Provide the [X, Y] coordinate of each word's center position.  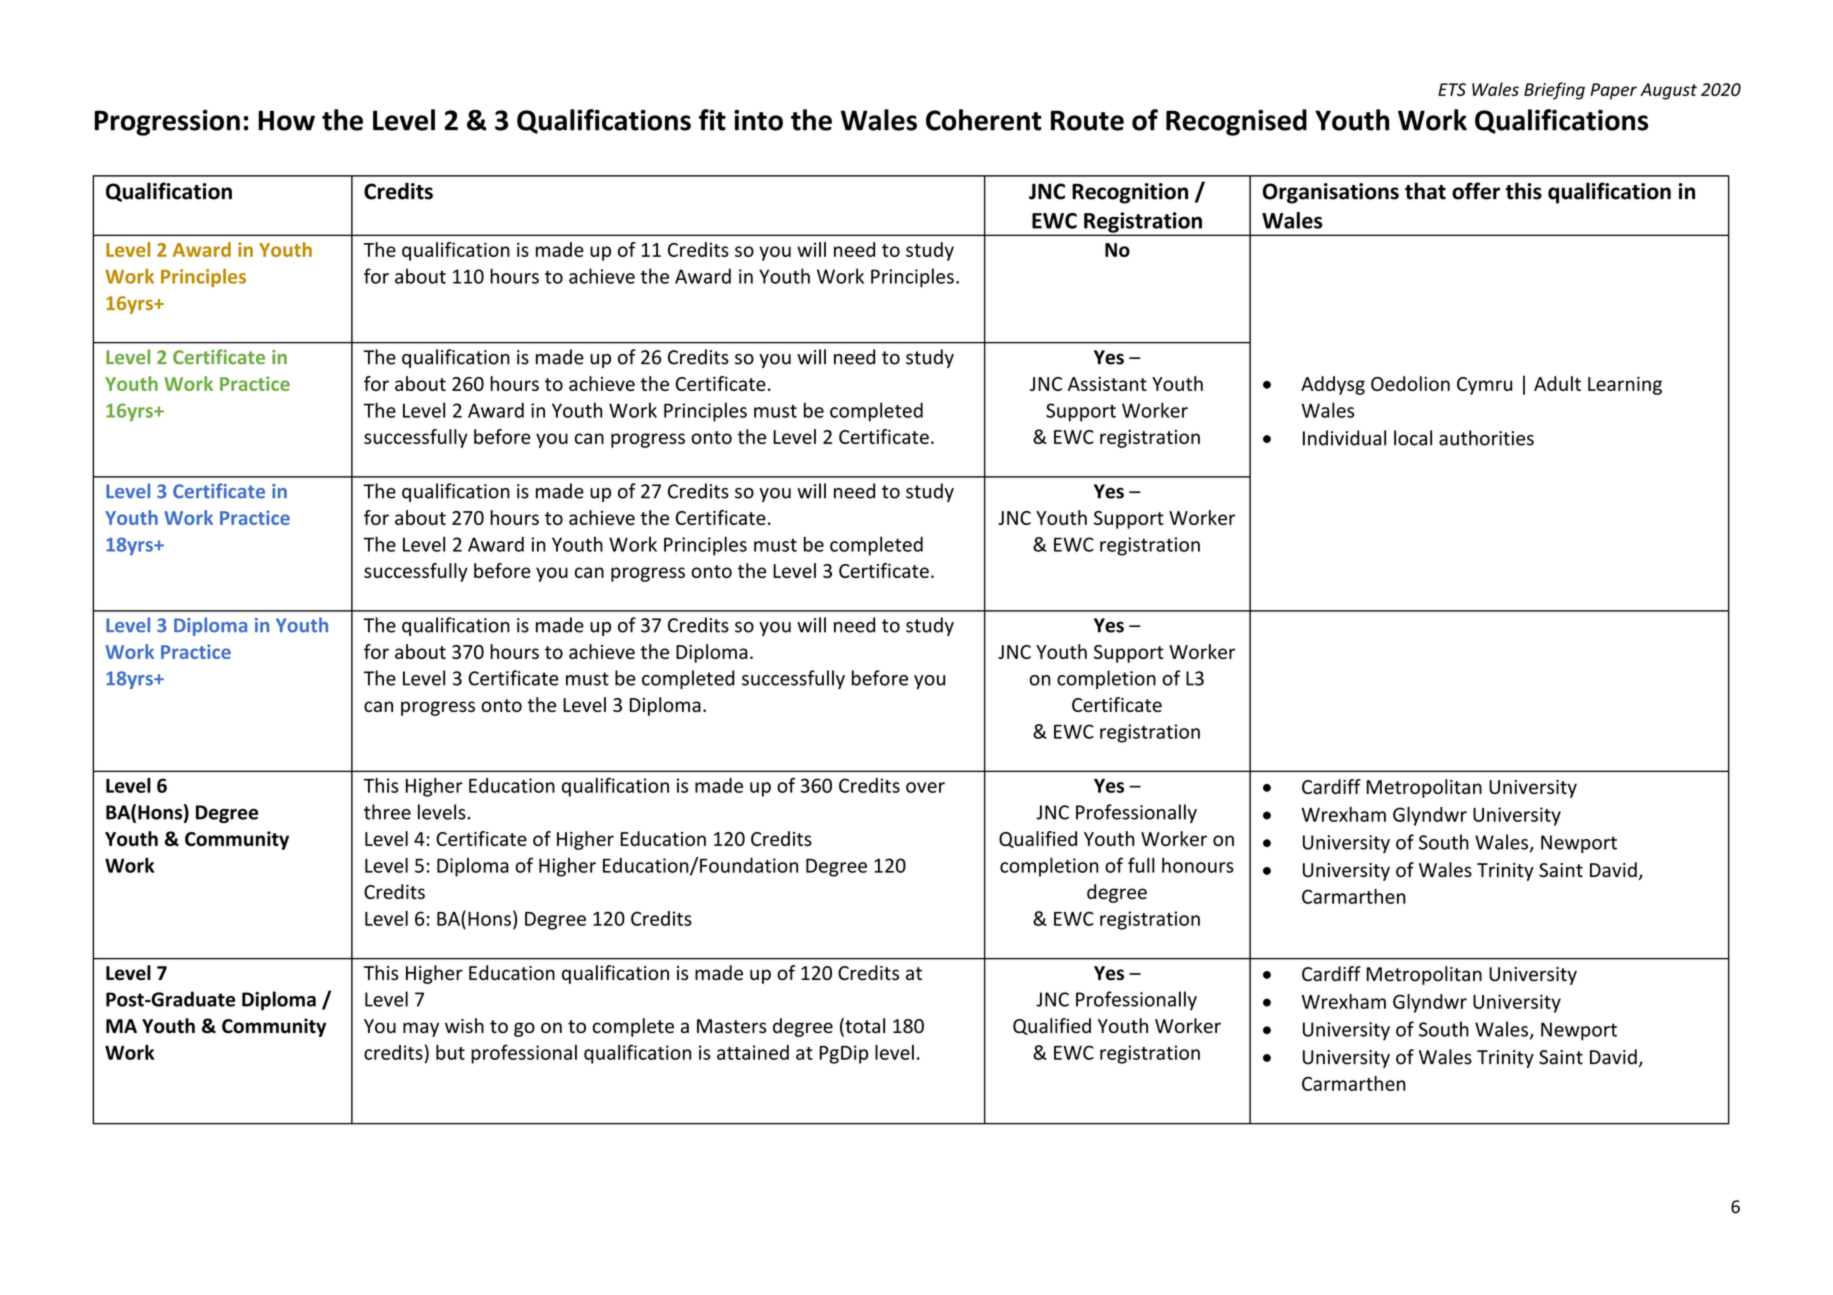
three [387, 812]
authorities [1486, 438]
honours [1198, 865]
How [286, 120]
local [1413, 438]
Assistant [1107, 384]
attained [753, 1052]
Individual [1344, 438]
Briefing [1554, 91]
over [925, 787]
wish [464, 1025]
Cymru [1484, 386]
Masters [731, 1026]
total [864, 1027]
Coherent [984, 120]
